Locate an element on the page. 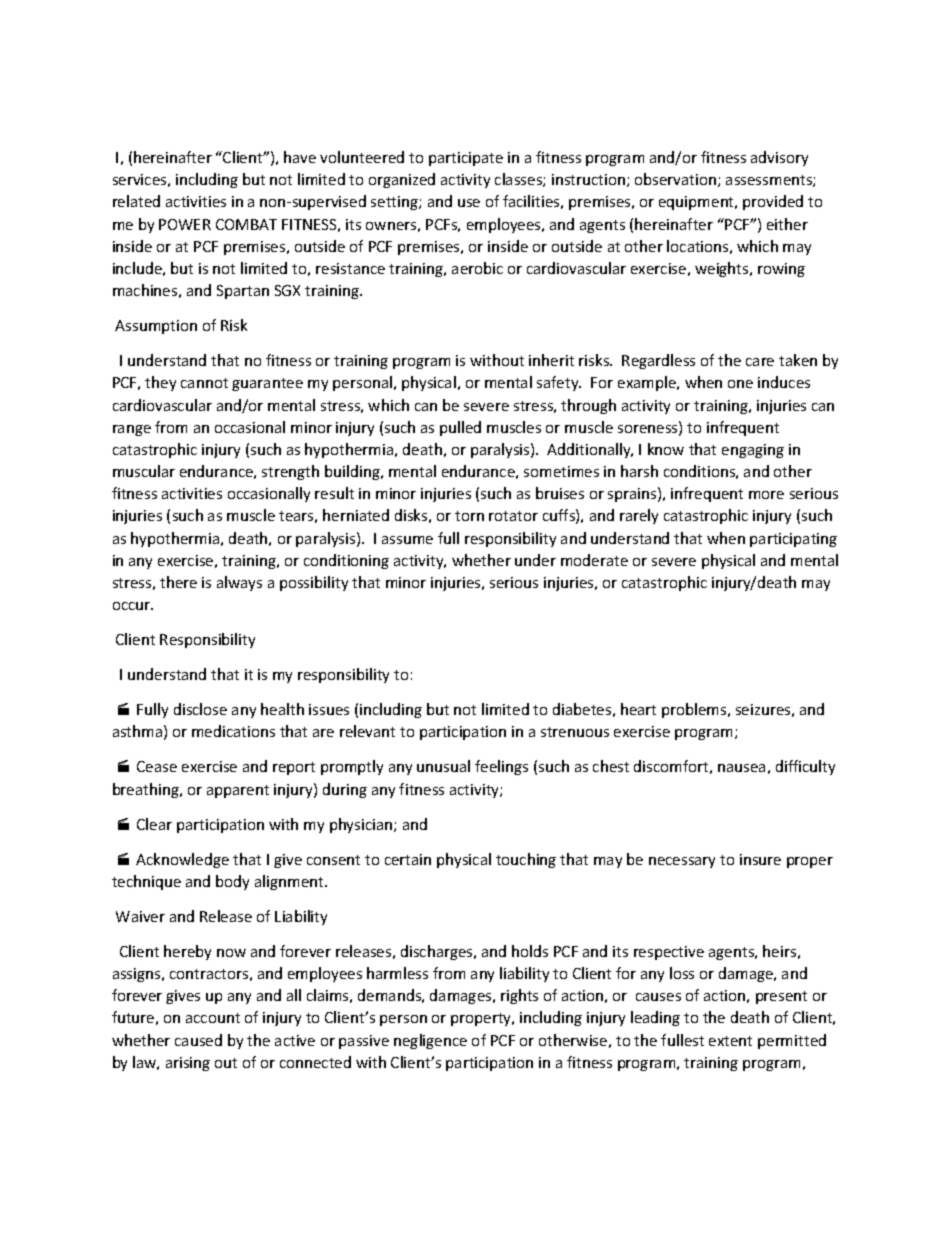 The height and width of the image is (1233, 952). caused is located at coordinates (198, 1040).
